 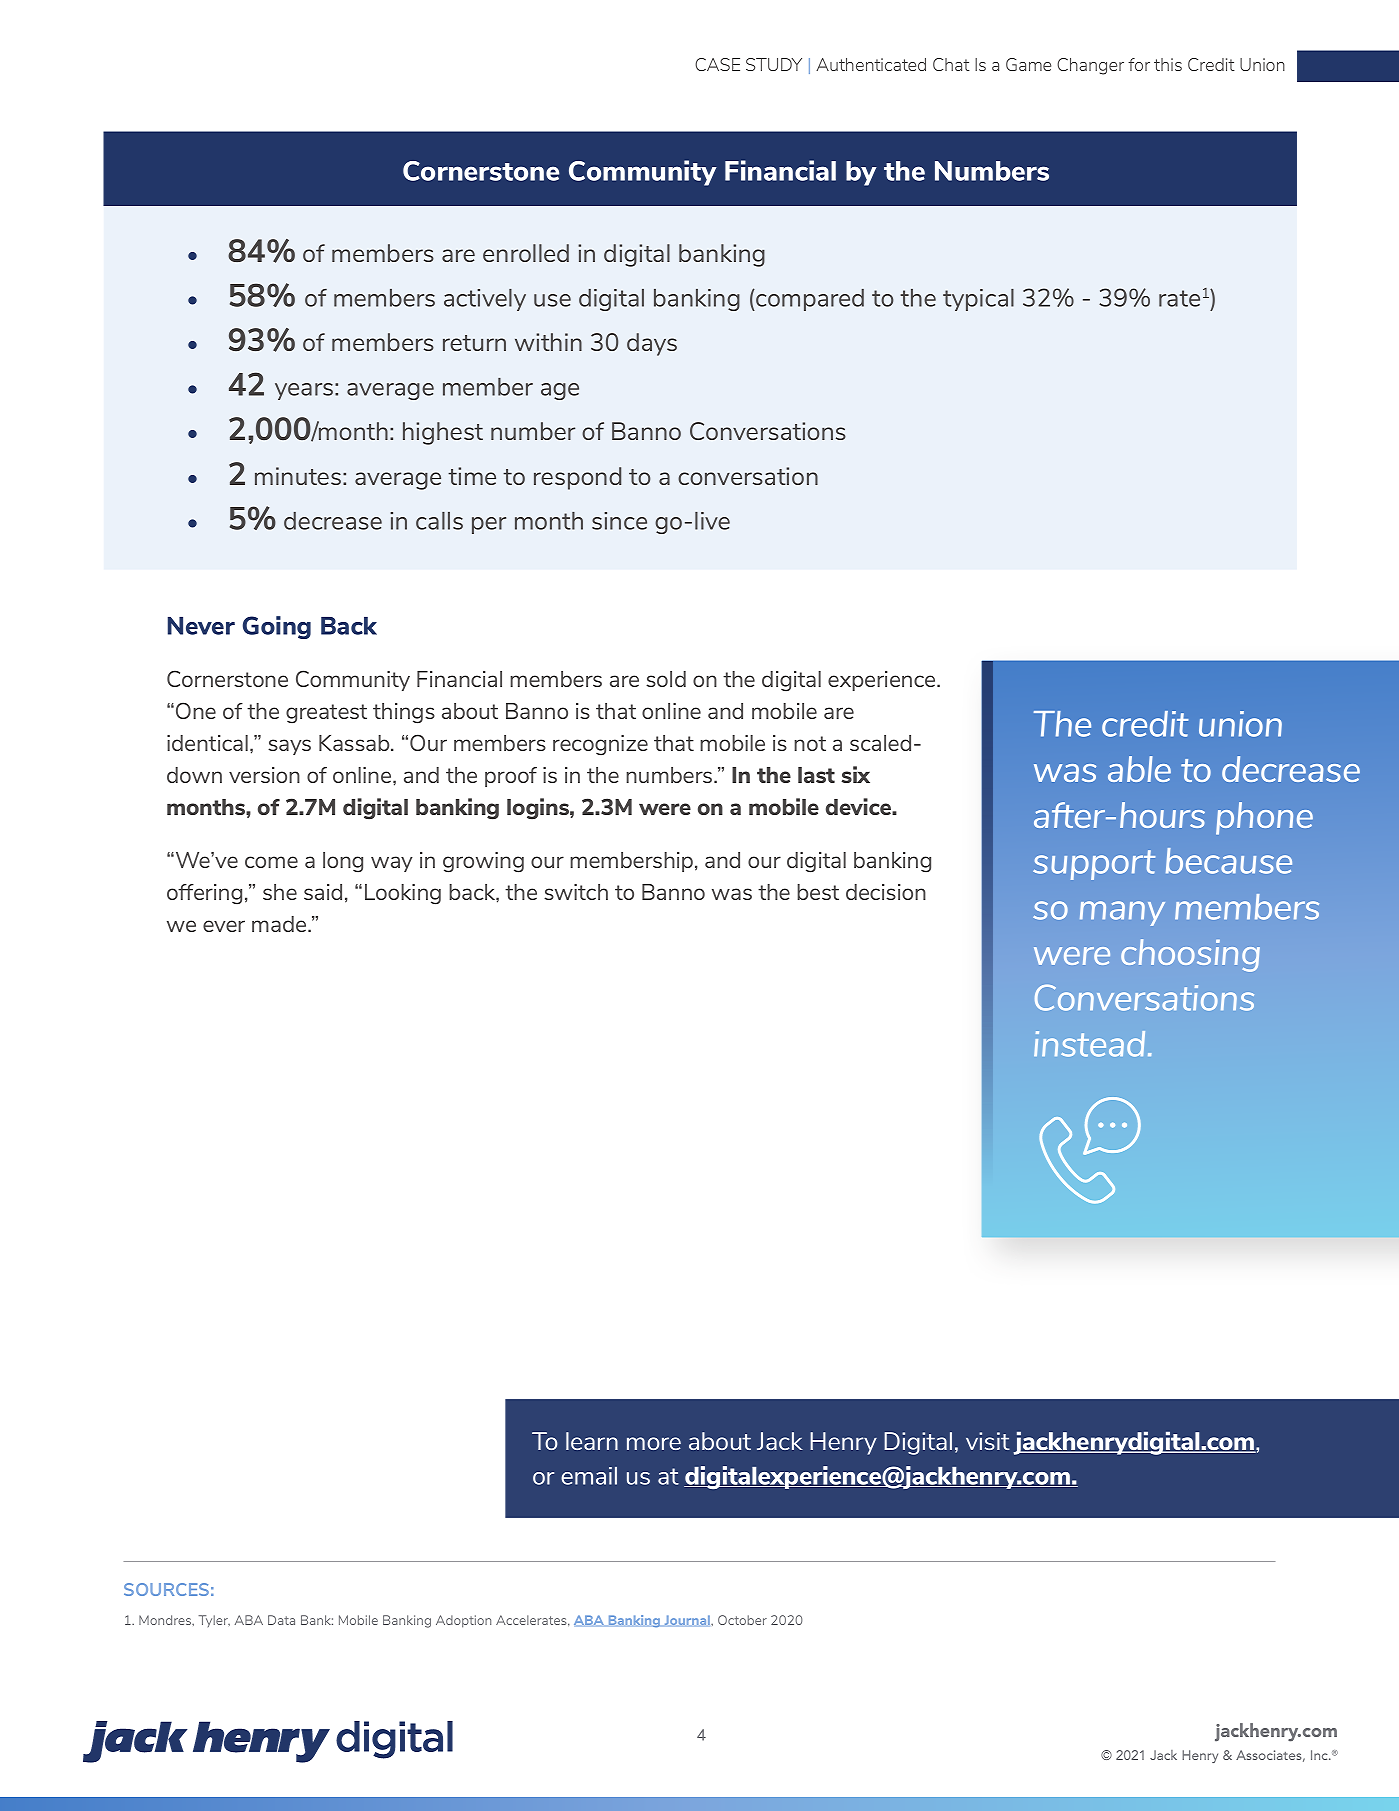 What do you see at coordinates (1139, 769) in the screenshot?
I see `able` at bounding box center [1139, 769].
